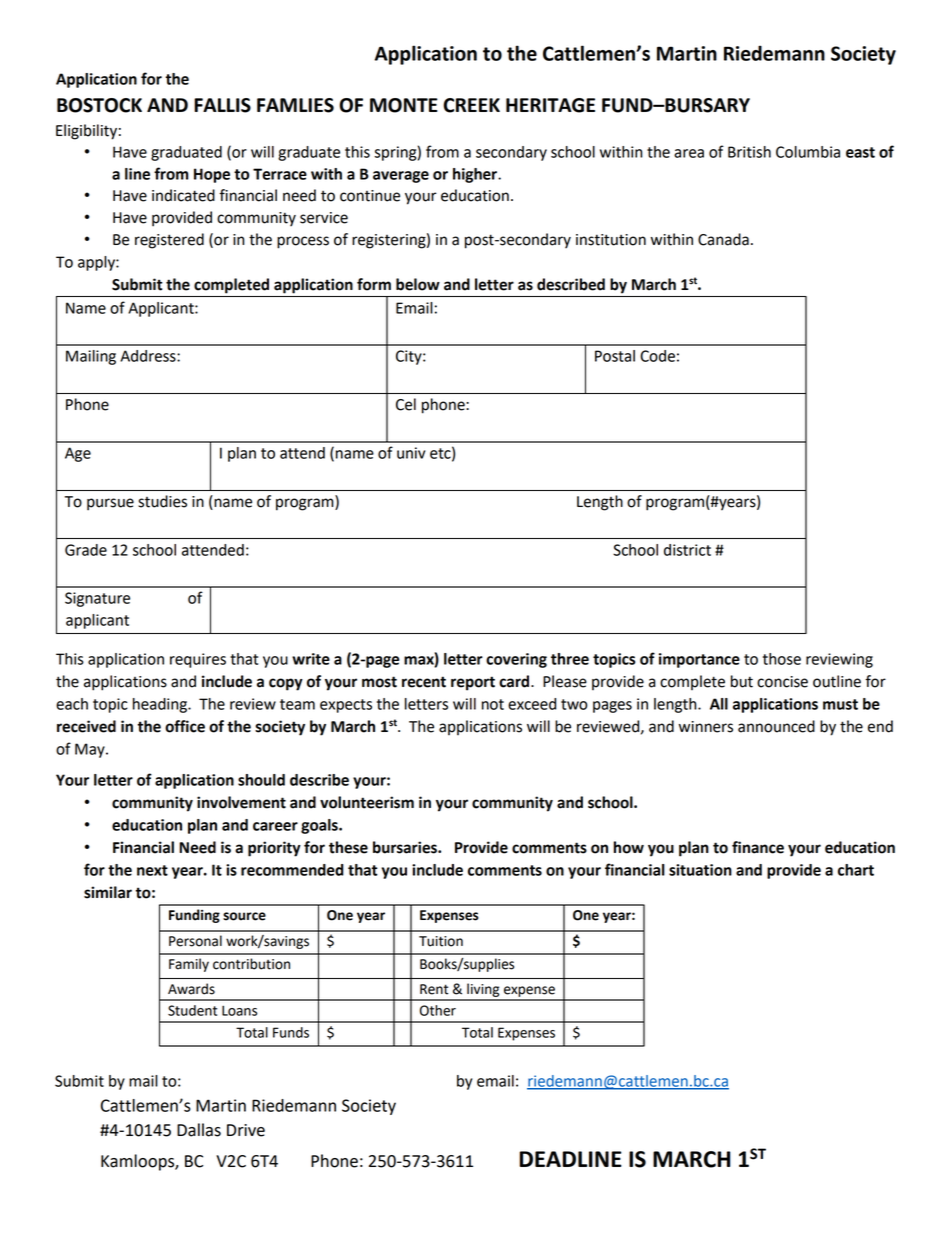  What do you see at coordinates (199, 1130) in the image?
I see `Dallas` at bounding box center [199, 1130].
